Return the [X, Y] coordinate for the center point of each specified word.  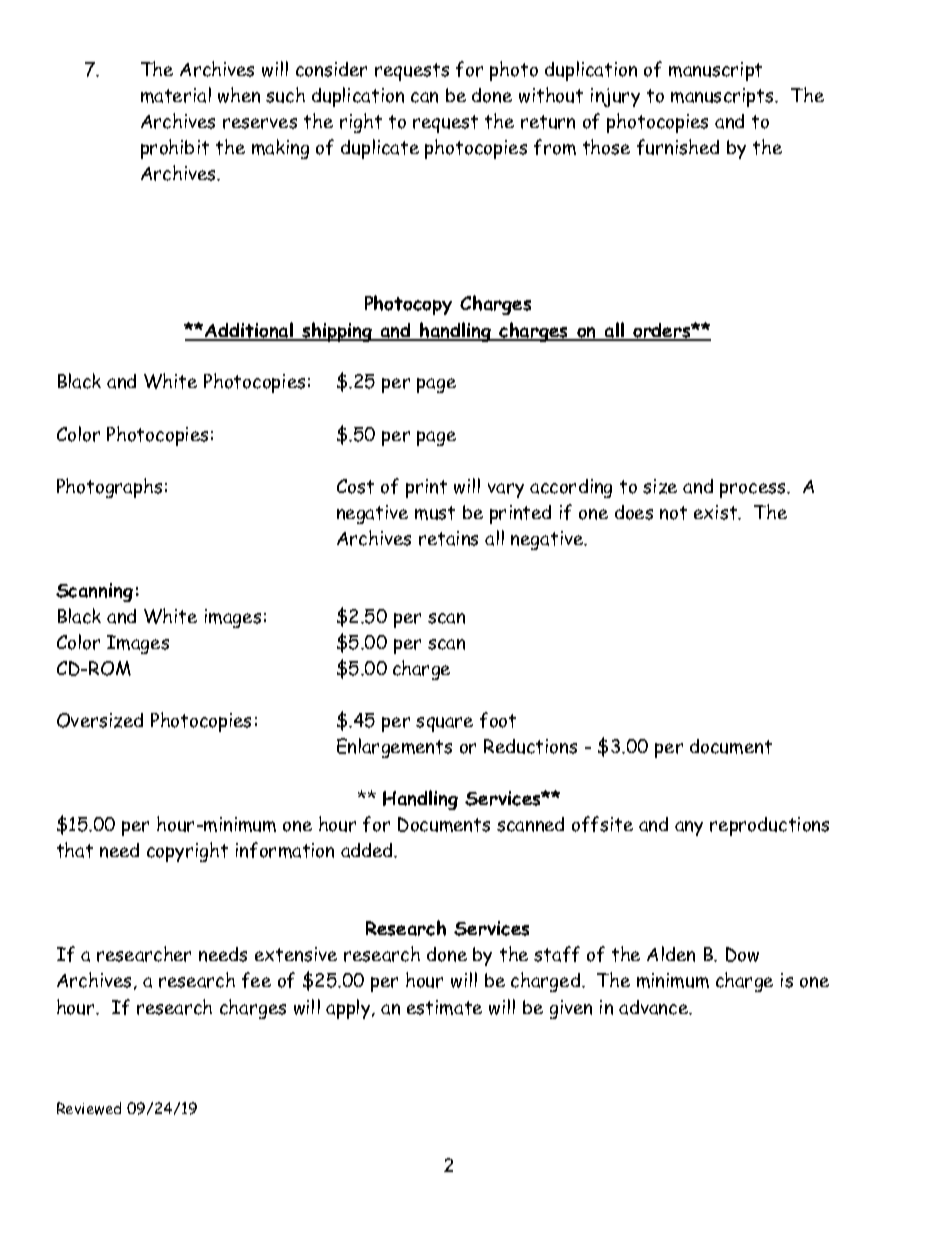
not [673, 513]
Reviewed [89, 1108]
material [176, 95]
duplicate [380, 149]
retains [448, 538]
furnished [678, 147]
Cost [355, 486]
